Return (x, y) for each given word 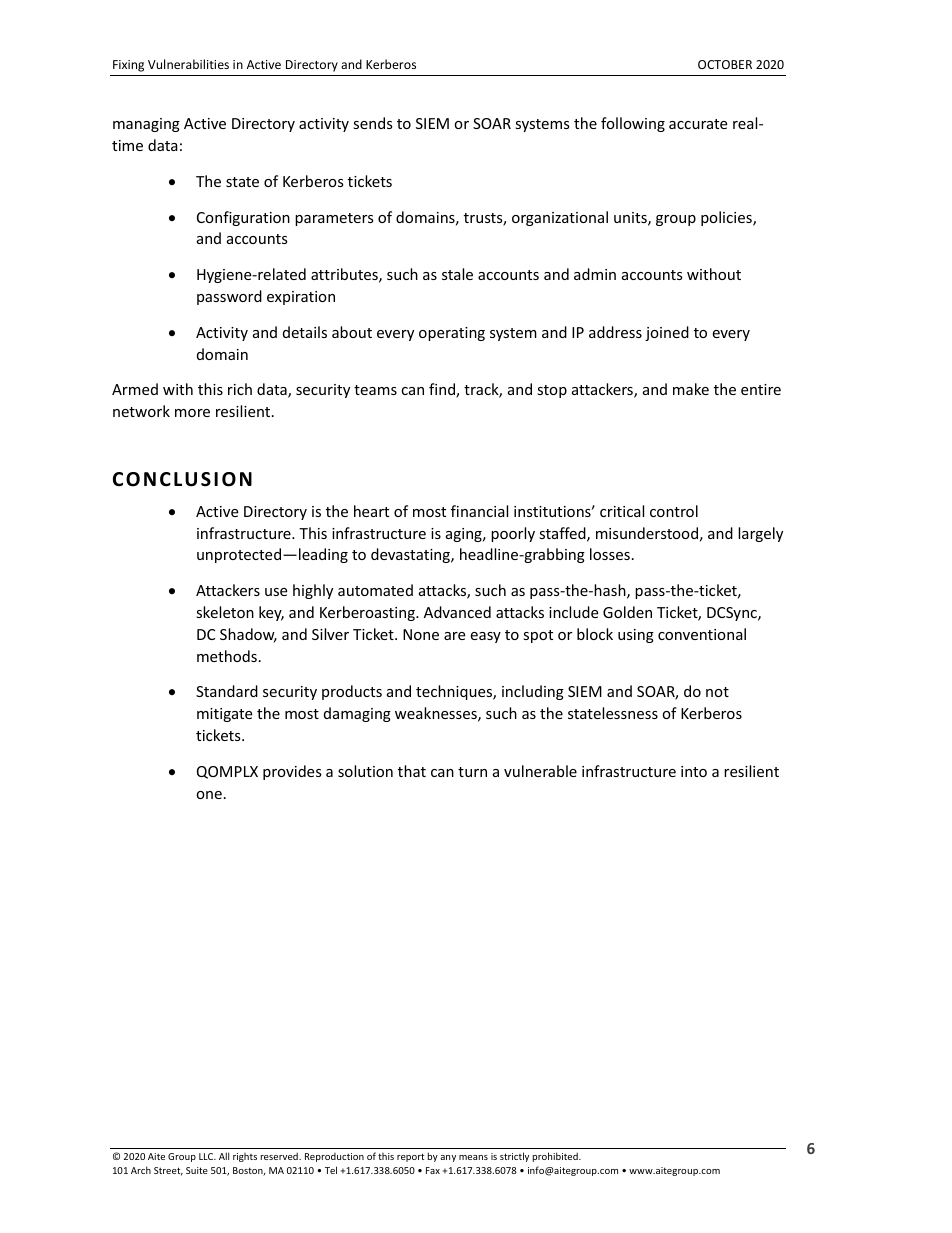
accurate (698, 124)
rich (240, 389)
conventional (702, 634)
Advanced (457, 612)
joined (667, 333)
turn (472, 772)
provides (292, 772)
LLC (207, 1156)
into (694, 771)
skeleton (225, 612)
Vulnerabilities (188, 64)
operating (452, 334)
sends (373, 123)
